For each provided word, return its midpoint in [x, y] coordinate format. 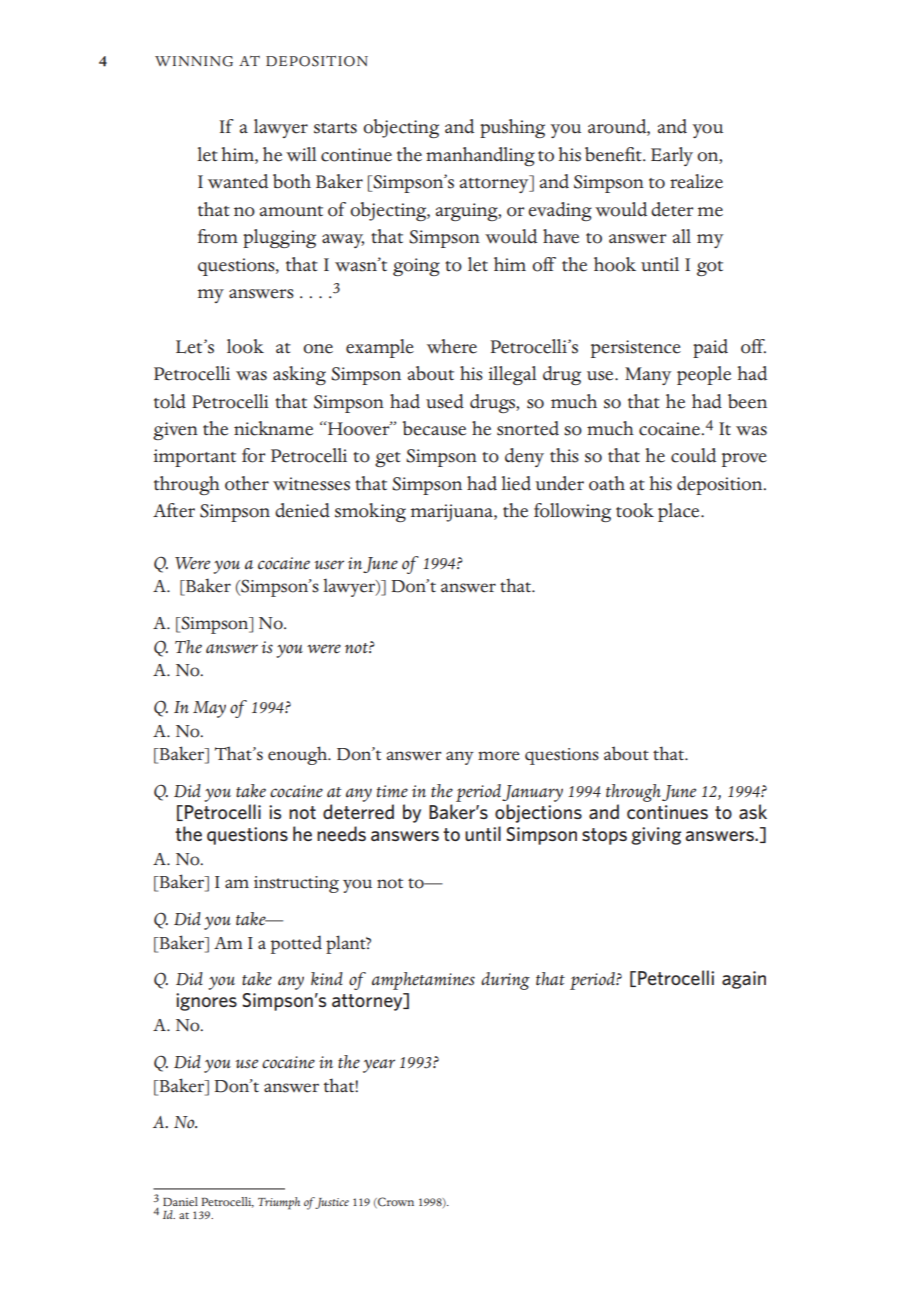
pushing [512, 128]
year [379, 1066]
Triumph [279, 1203]
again [744, 980]
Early [672, 156]
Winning [194, 61]
